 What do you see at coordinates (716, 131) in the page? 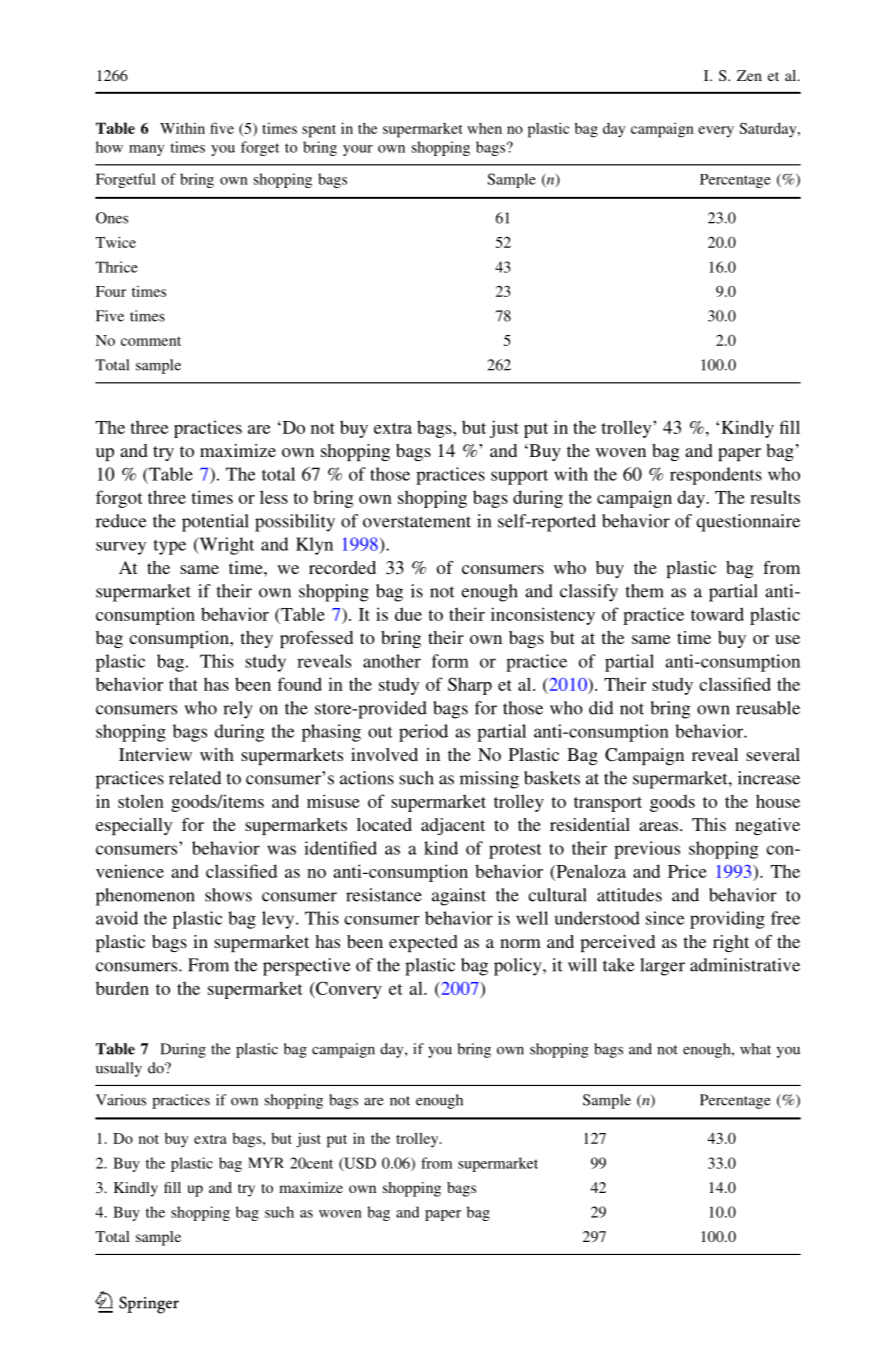
I see `every` at bounding box center [716, 131].
